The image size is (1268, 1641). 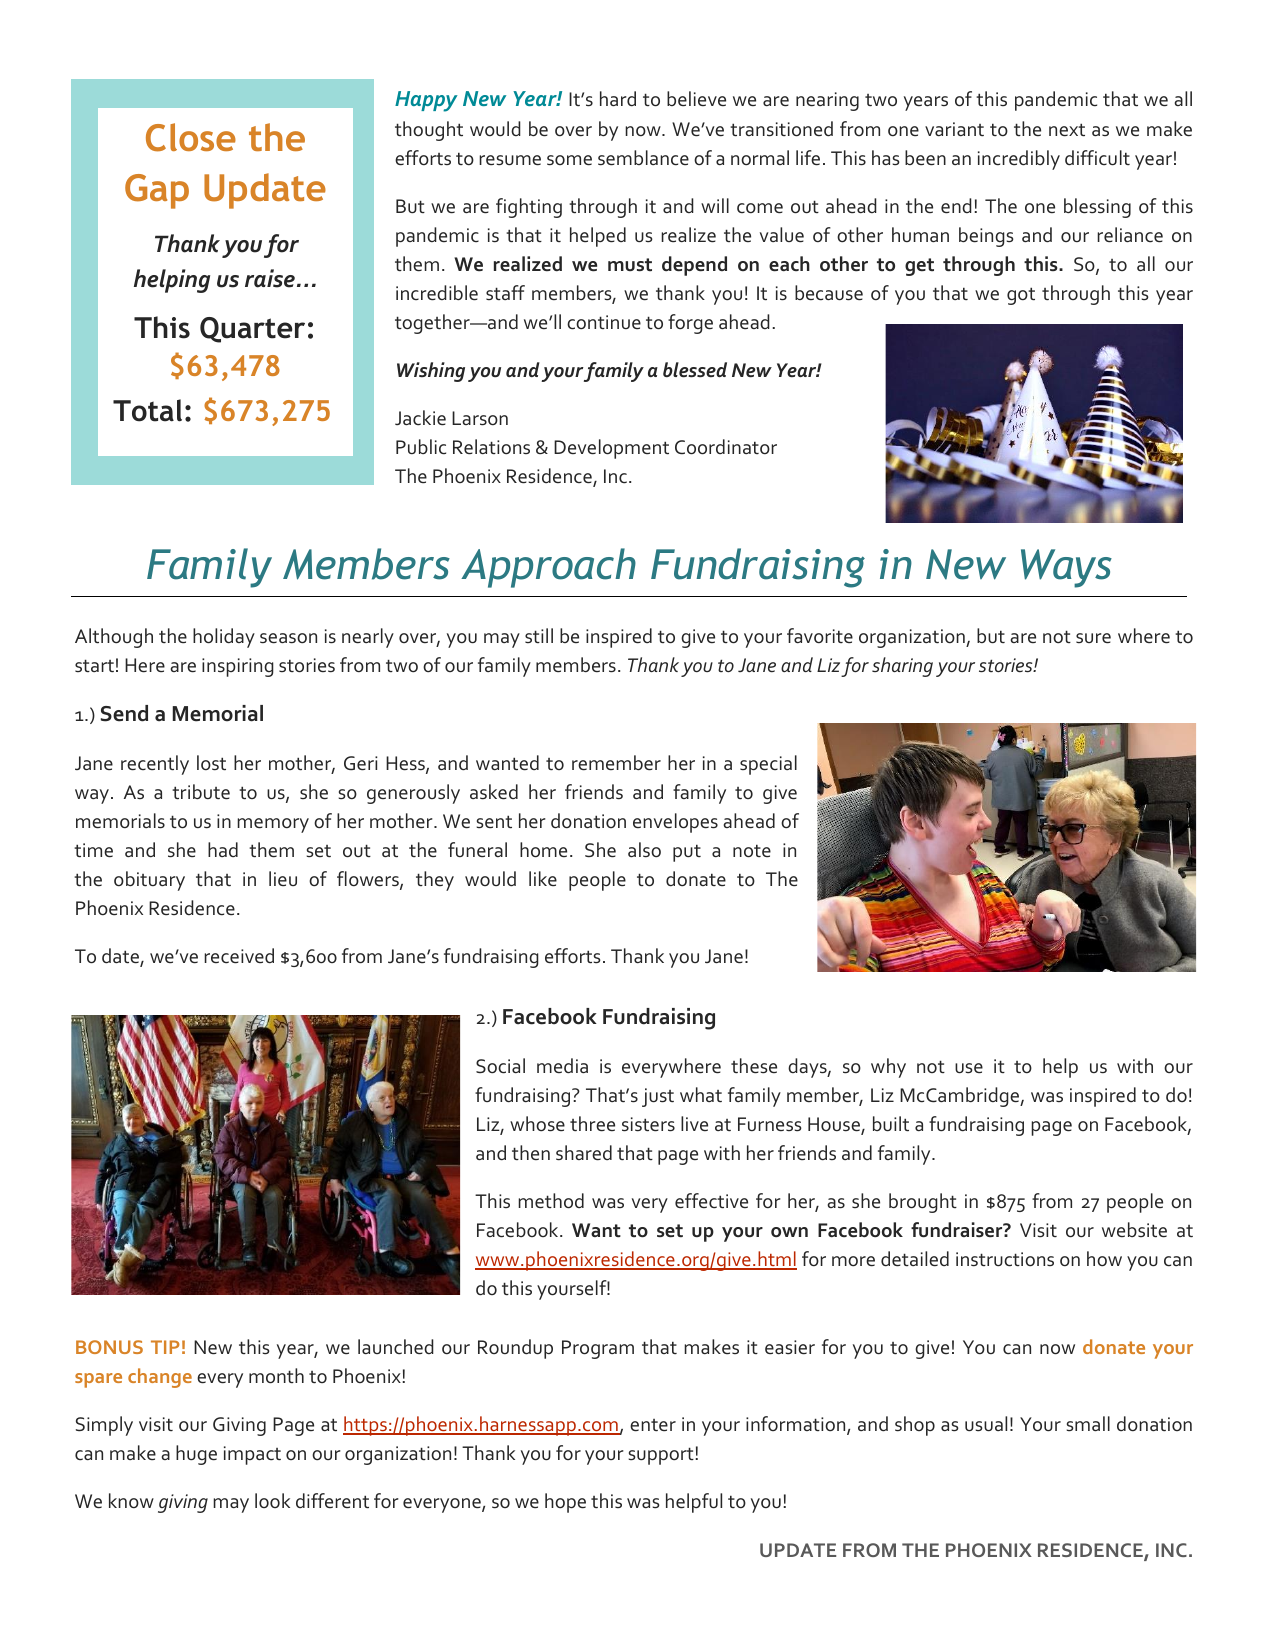 I want to click on holiday, so click(x=224, y=638).
